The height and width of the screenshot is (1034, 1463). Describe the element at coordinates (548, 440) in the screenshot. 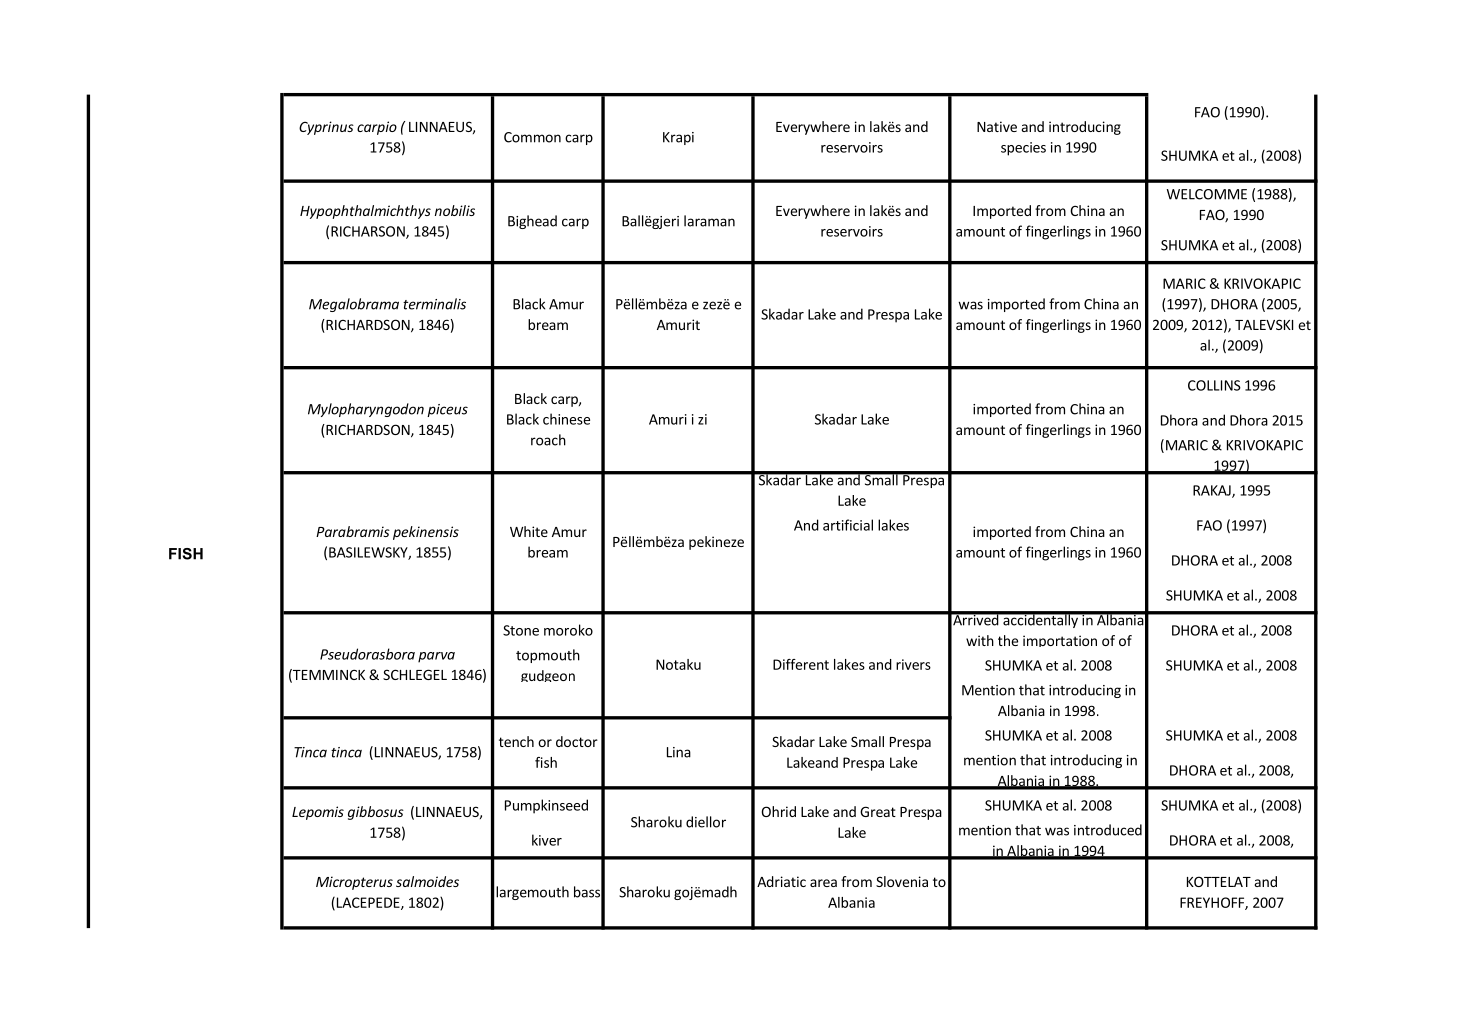

I see `roach` at that location.
